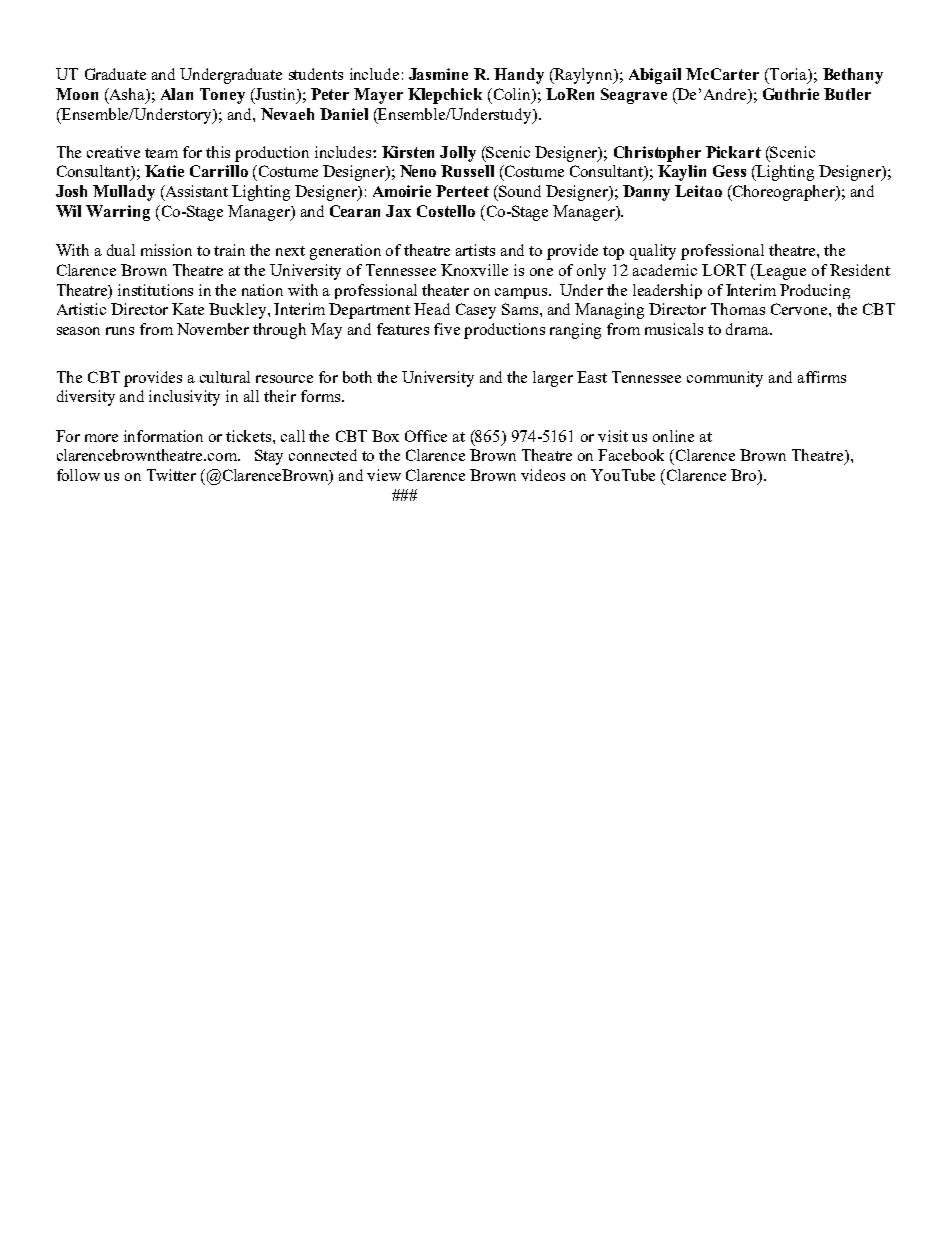  Describe the element at coordinates (120, 331) in the image. I see `runs` at that location.
